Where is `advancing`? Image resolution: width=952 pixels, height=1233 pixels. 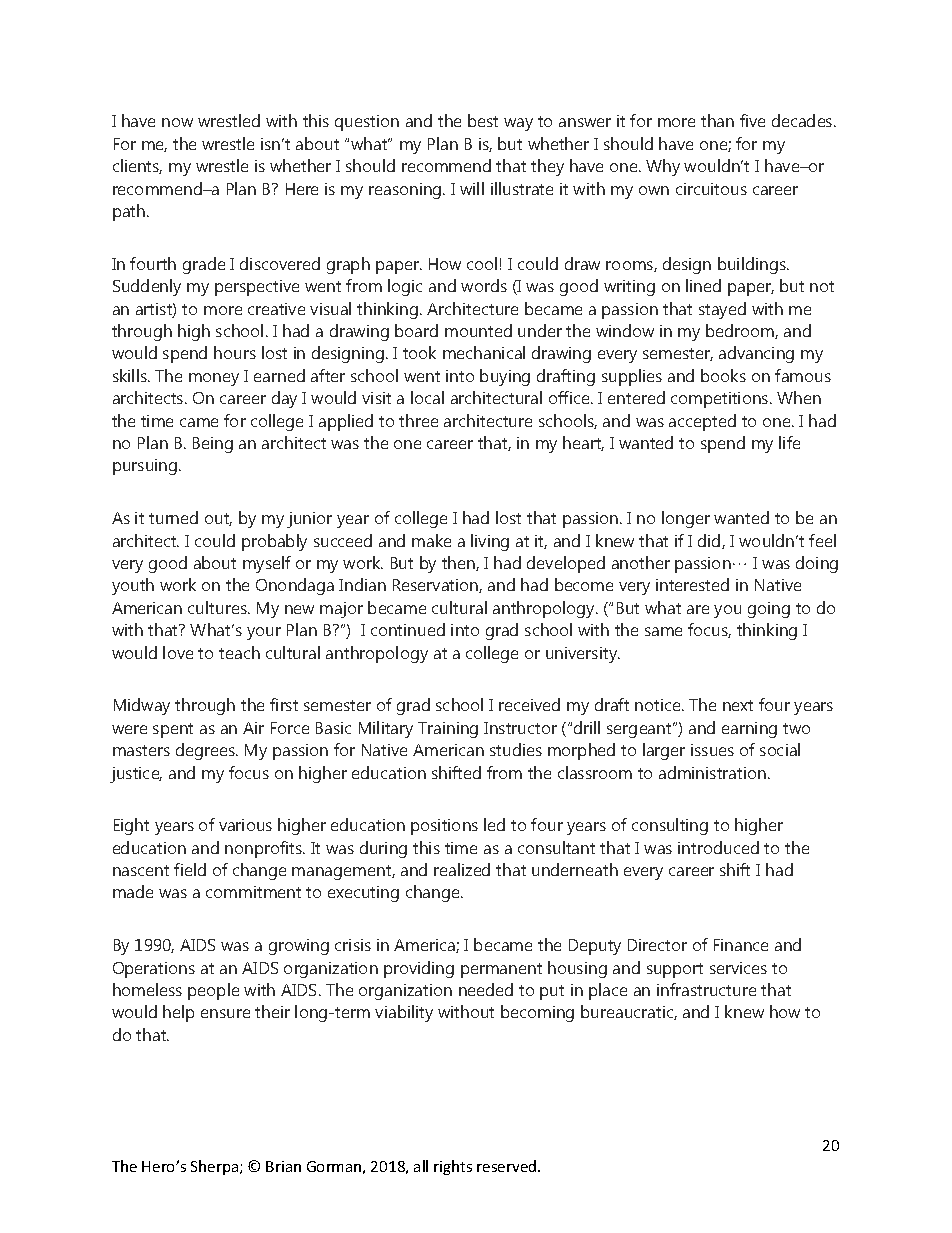 advancing is located at coordinates (756, 354).
